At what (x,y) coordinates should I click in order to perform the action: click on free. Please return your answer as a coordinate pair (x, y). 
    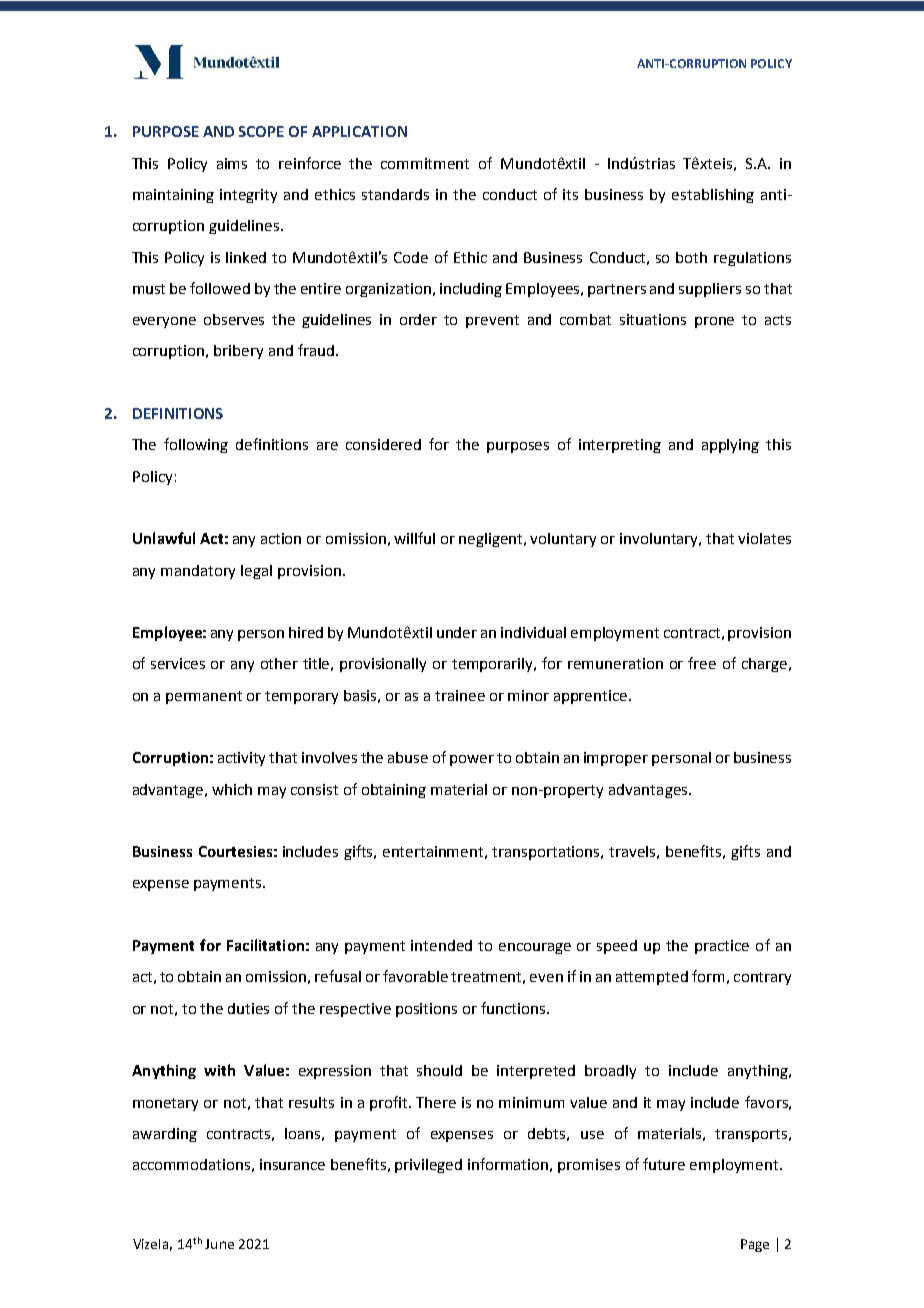
    Looking at the image, I should click on (702, 663).
